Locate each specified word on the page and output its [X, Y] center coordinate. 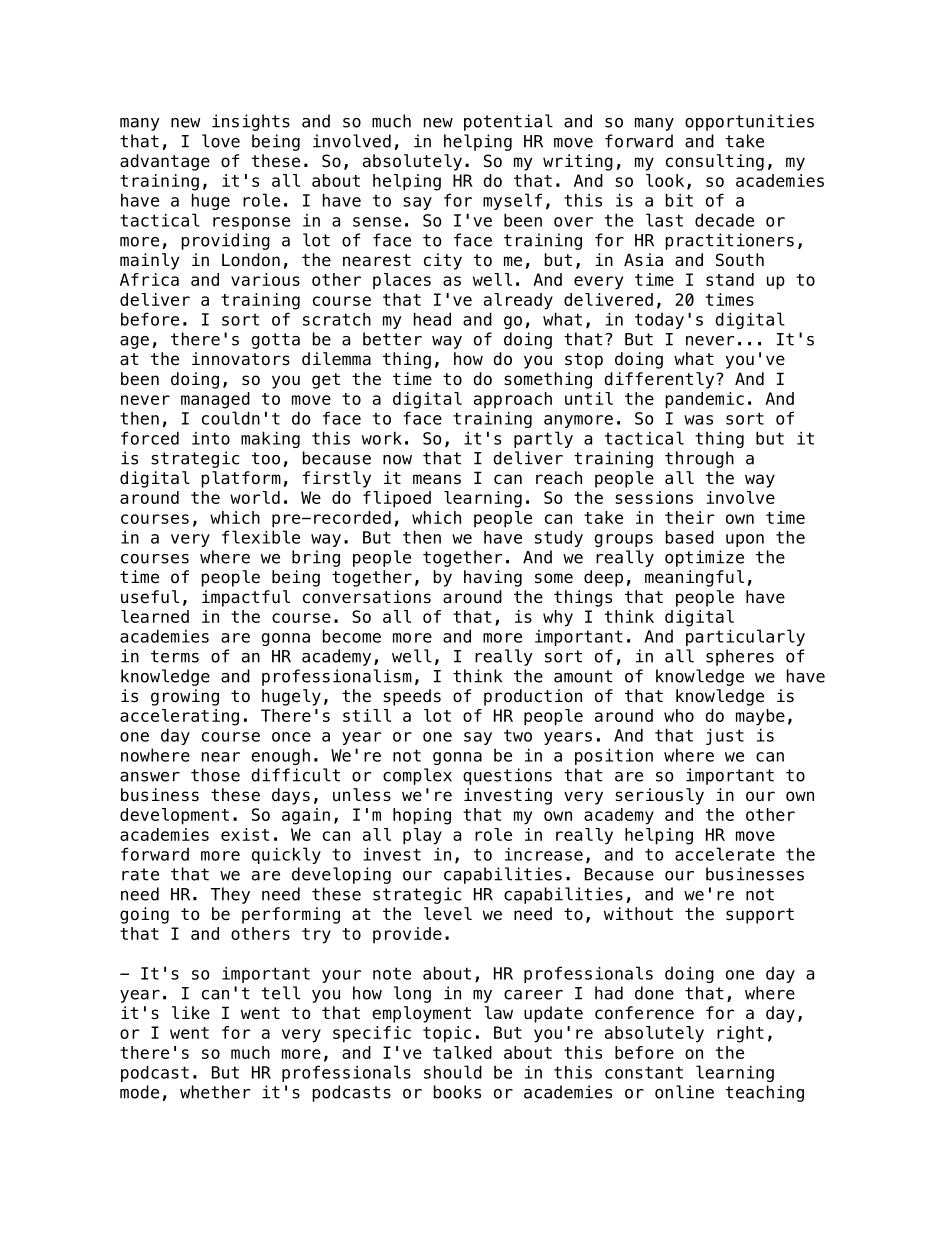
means [437, 479]
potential [508, 122]
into [211, 438]
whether [215, 1092]
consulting [715, 162]
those [215, 775]
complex [417, 776]
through [699, 459]
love [221, 141]
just [725, 736]
